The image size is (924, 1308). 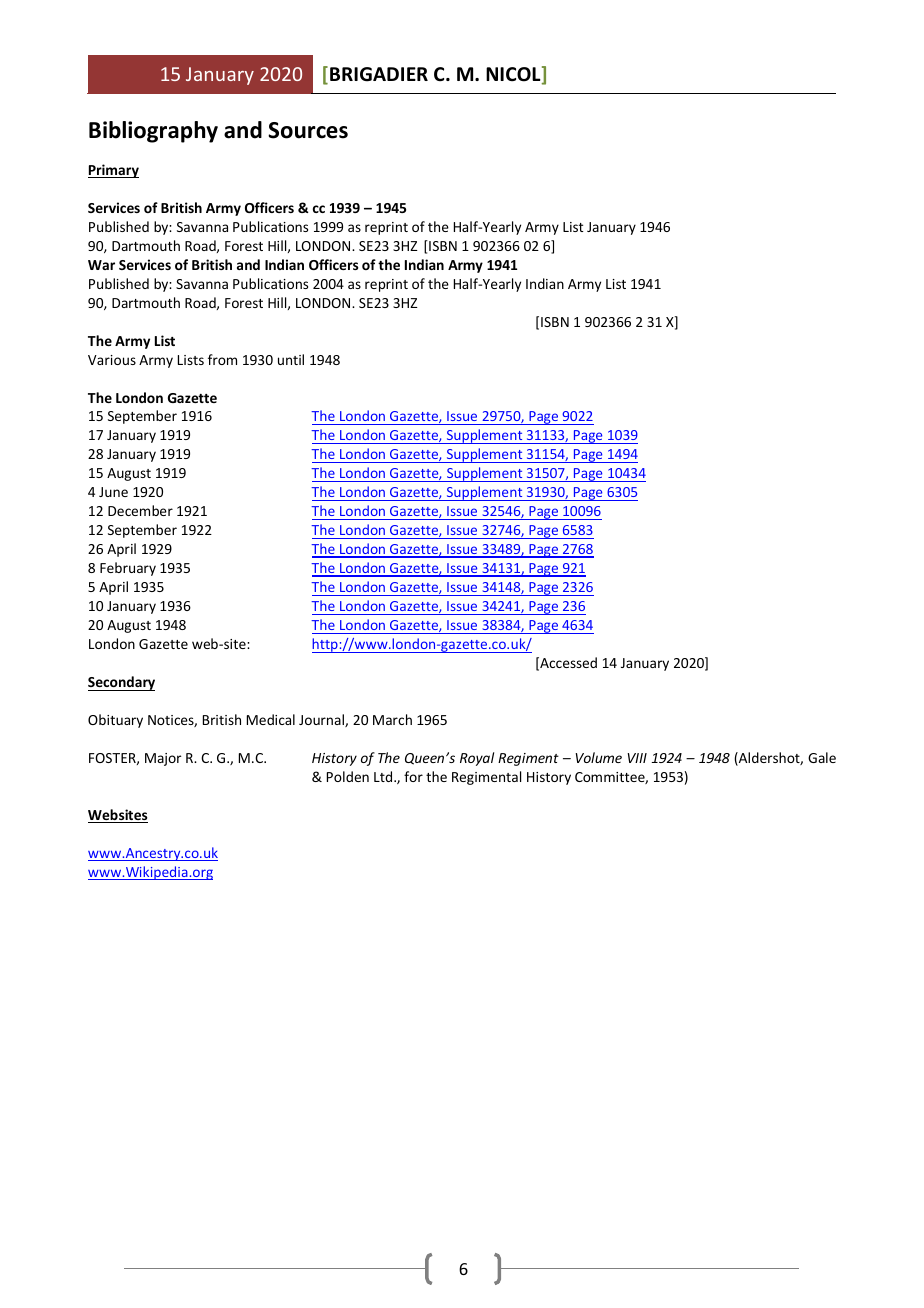 I want to click on Bibliography, so click(x=153, y=132).
